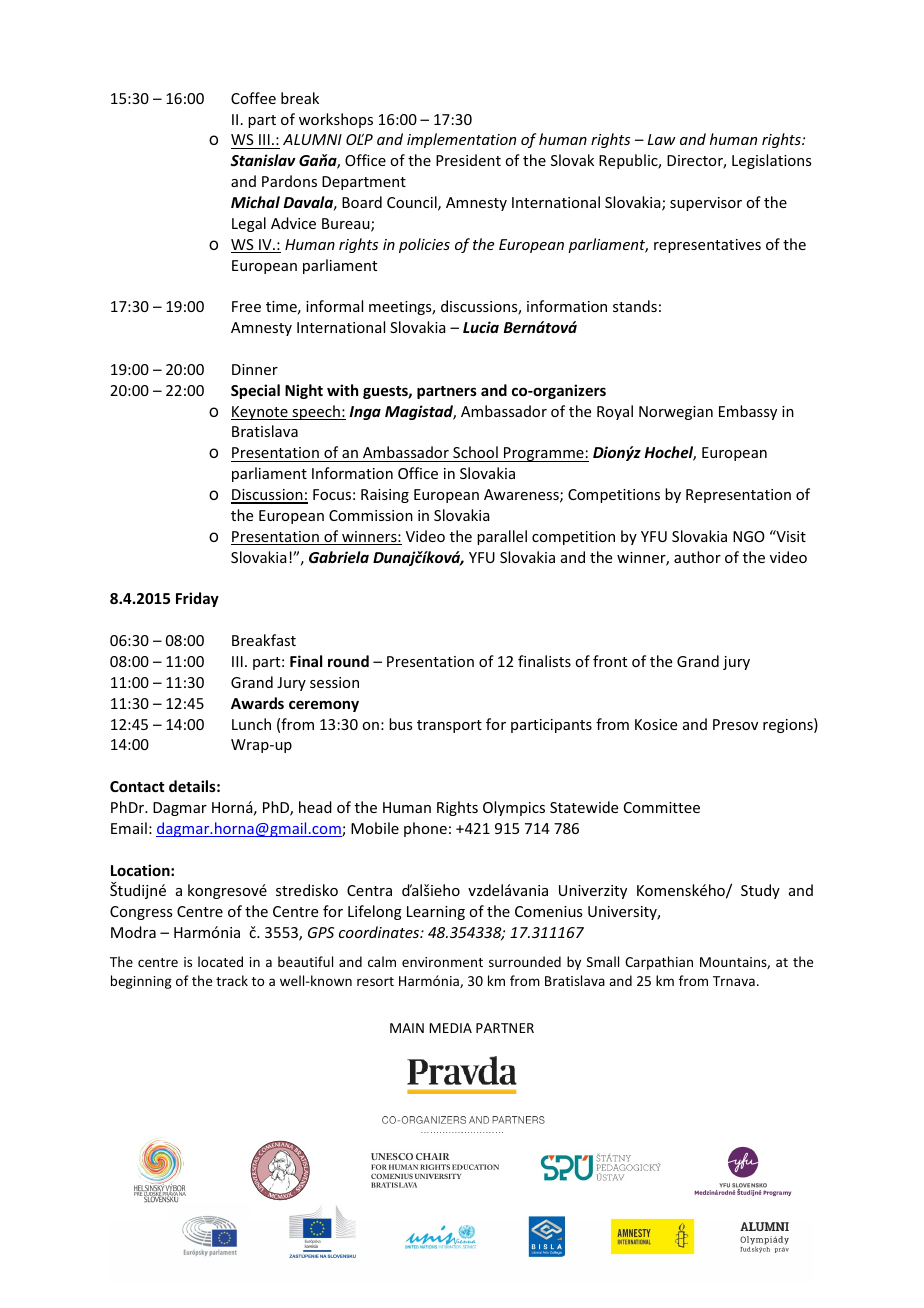 This image has height=1308, width=924. What do you see at coordinates (253, 98) in the image?
I see `Coffee` at bounding box center [253, 98].
